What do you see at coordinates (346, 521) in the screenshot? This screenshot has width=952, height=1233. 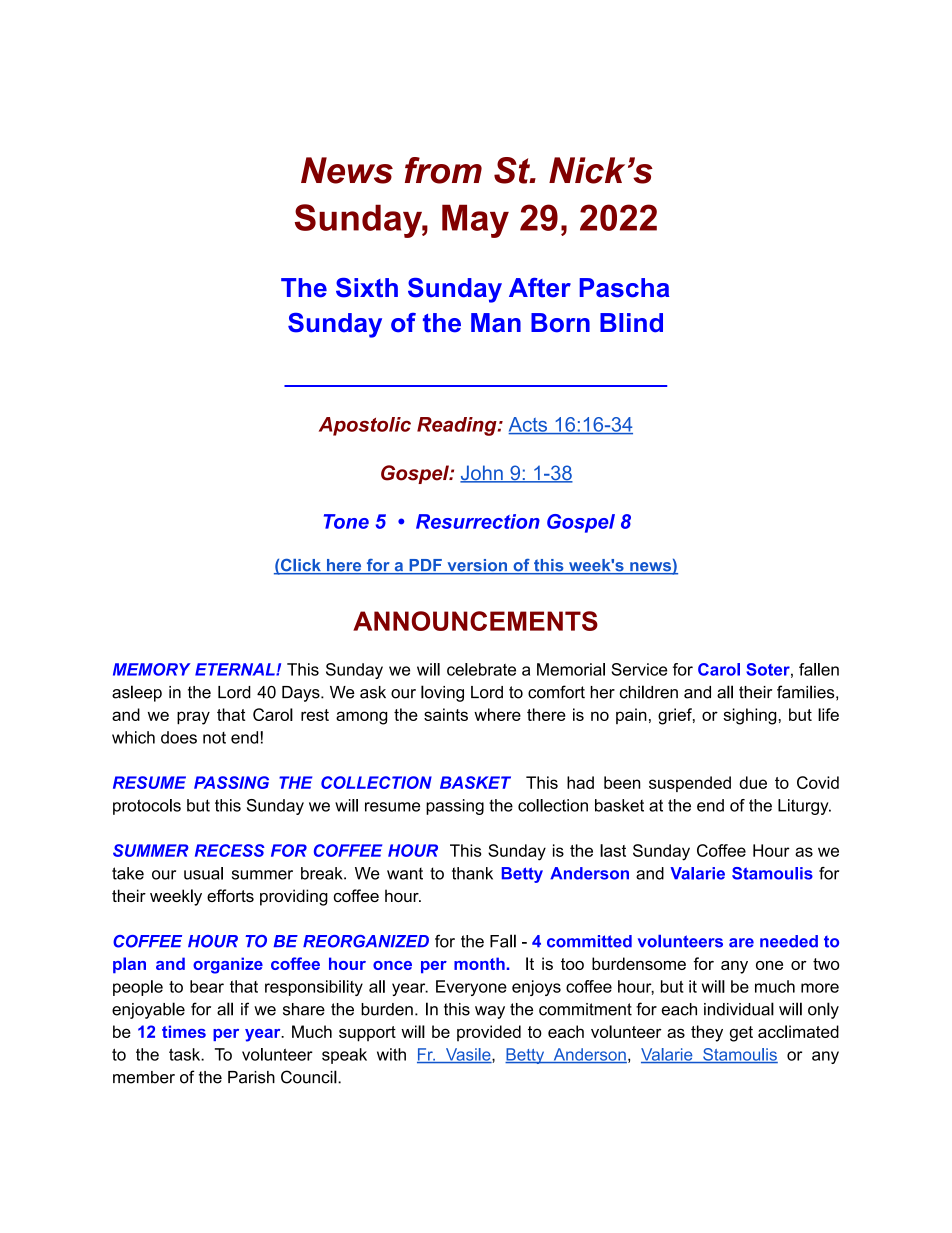 I see `Tone` at bounding box center [346, 521].
